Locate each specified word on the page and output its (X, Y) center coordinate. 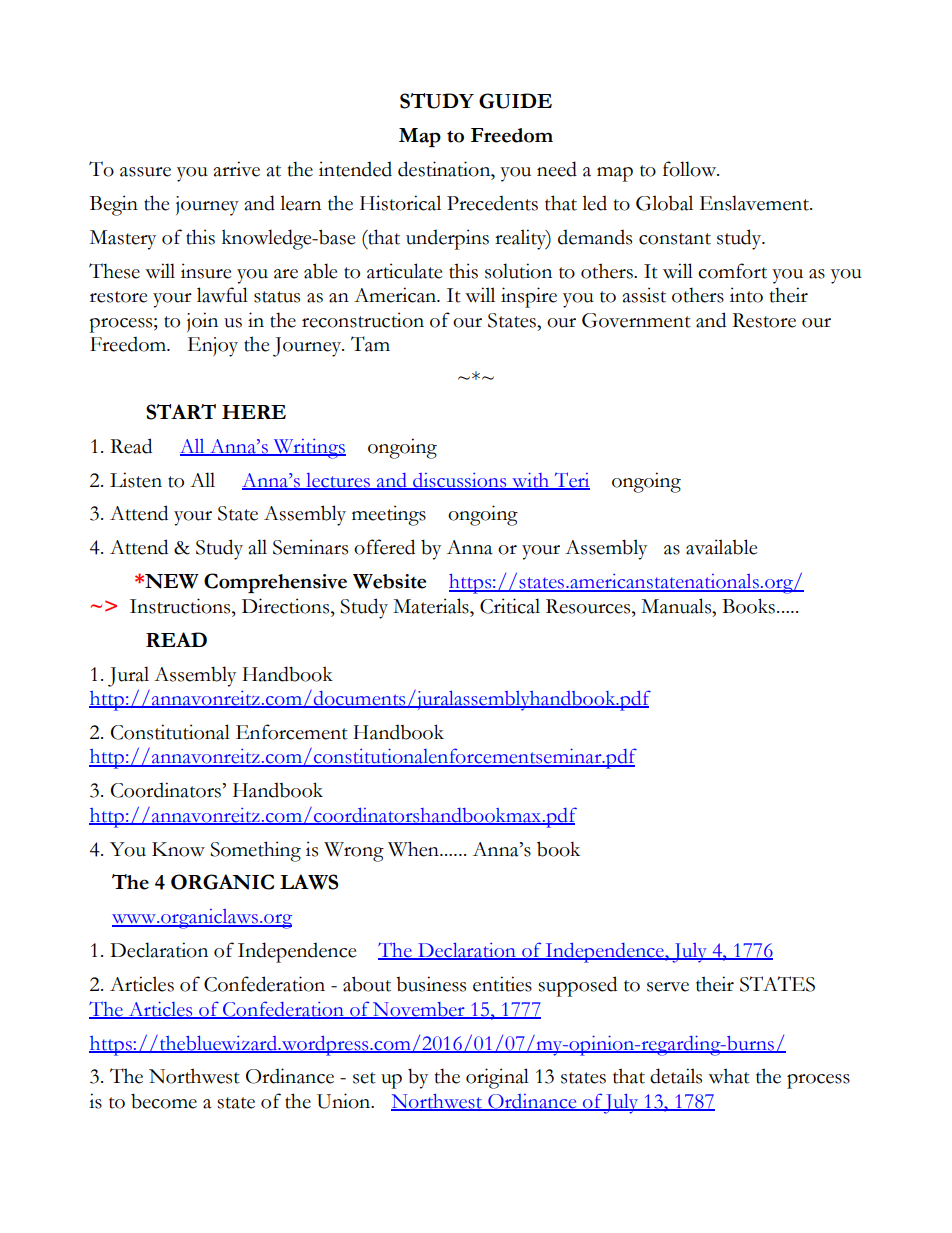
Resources (589, 606)
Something (255, 851)
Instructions (181, 606)
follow (691, 169)
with (531, 481)
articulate (405, 271)
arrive (237, 169)
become (164, 1101)
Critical (510, 606)
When (414, 849)
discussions (460, 481)
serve (668, 987)
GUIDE (515, 101)
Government (636, 320)
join (202, 322)
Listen (136, 480)
